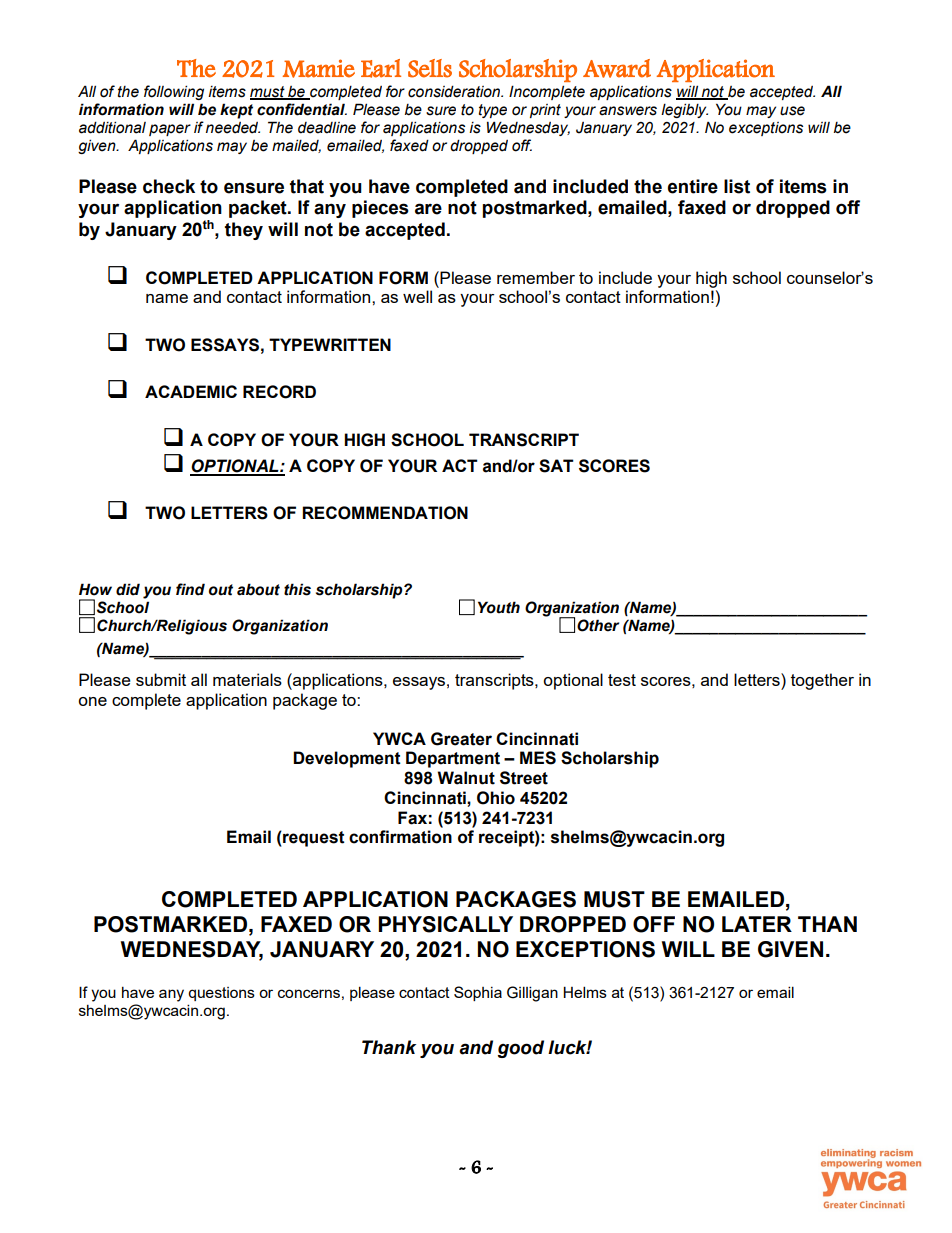  I want to click on Youth, so click(499, 607).
